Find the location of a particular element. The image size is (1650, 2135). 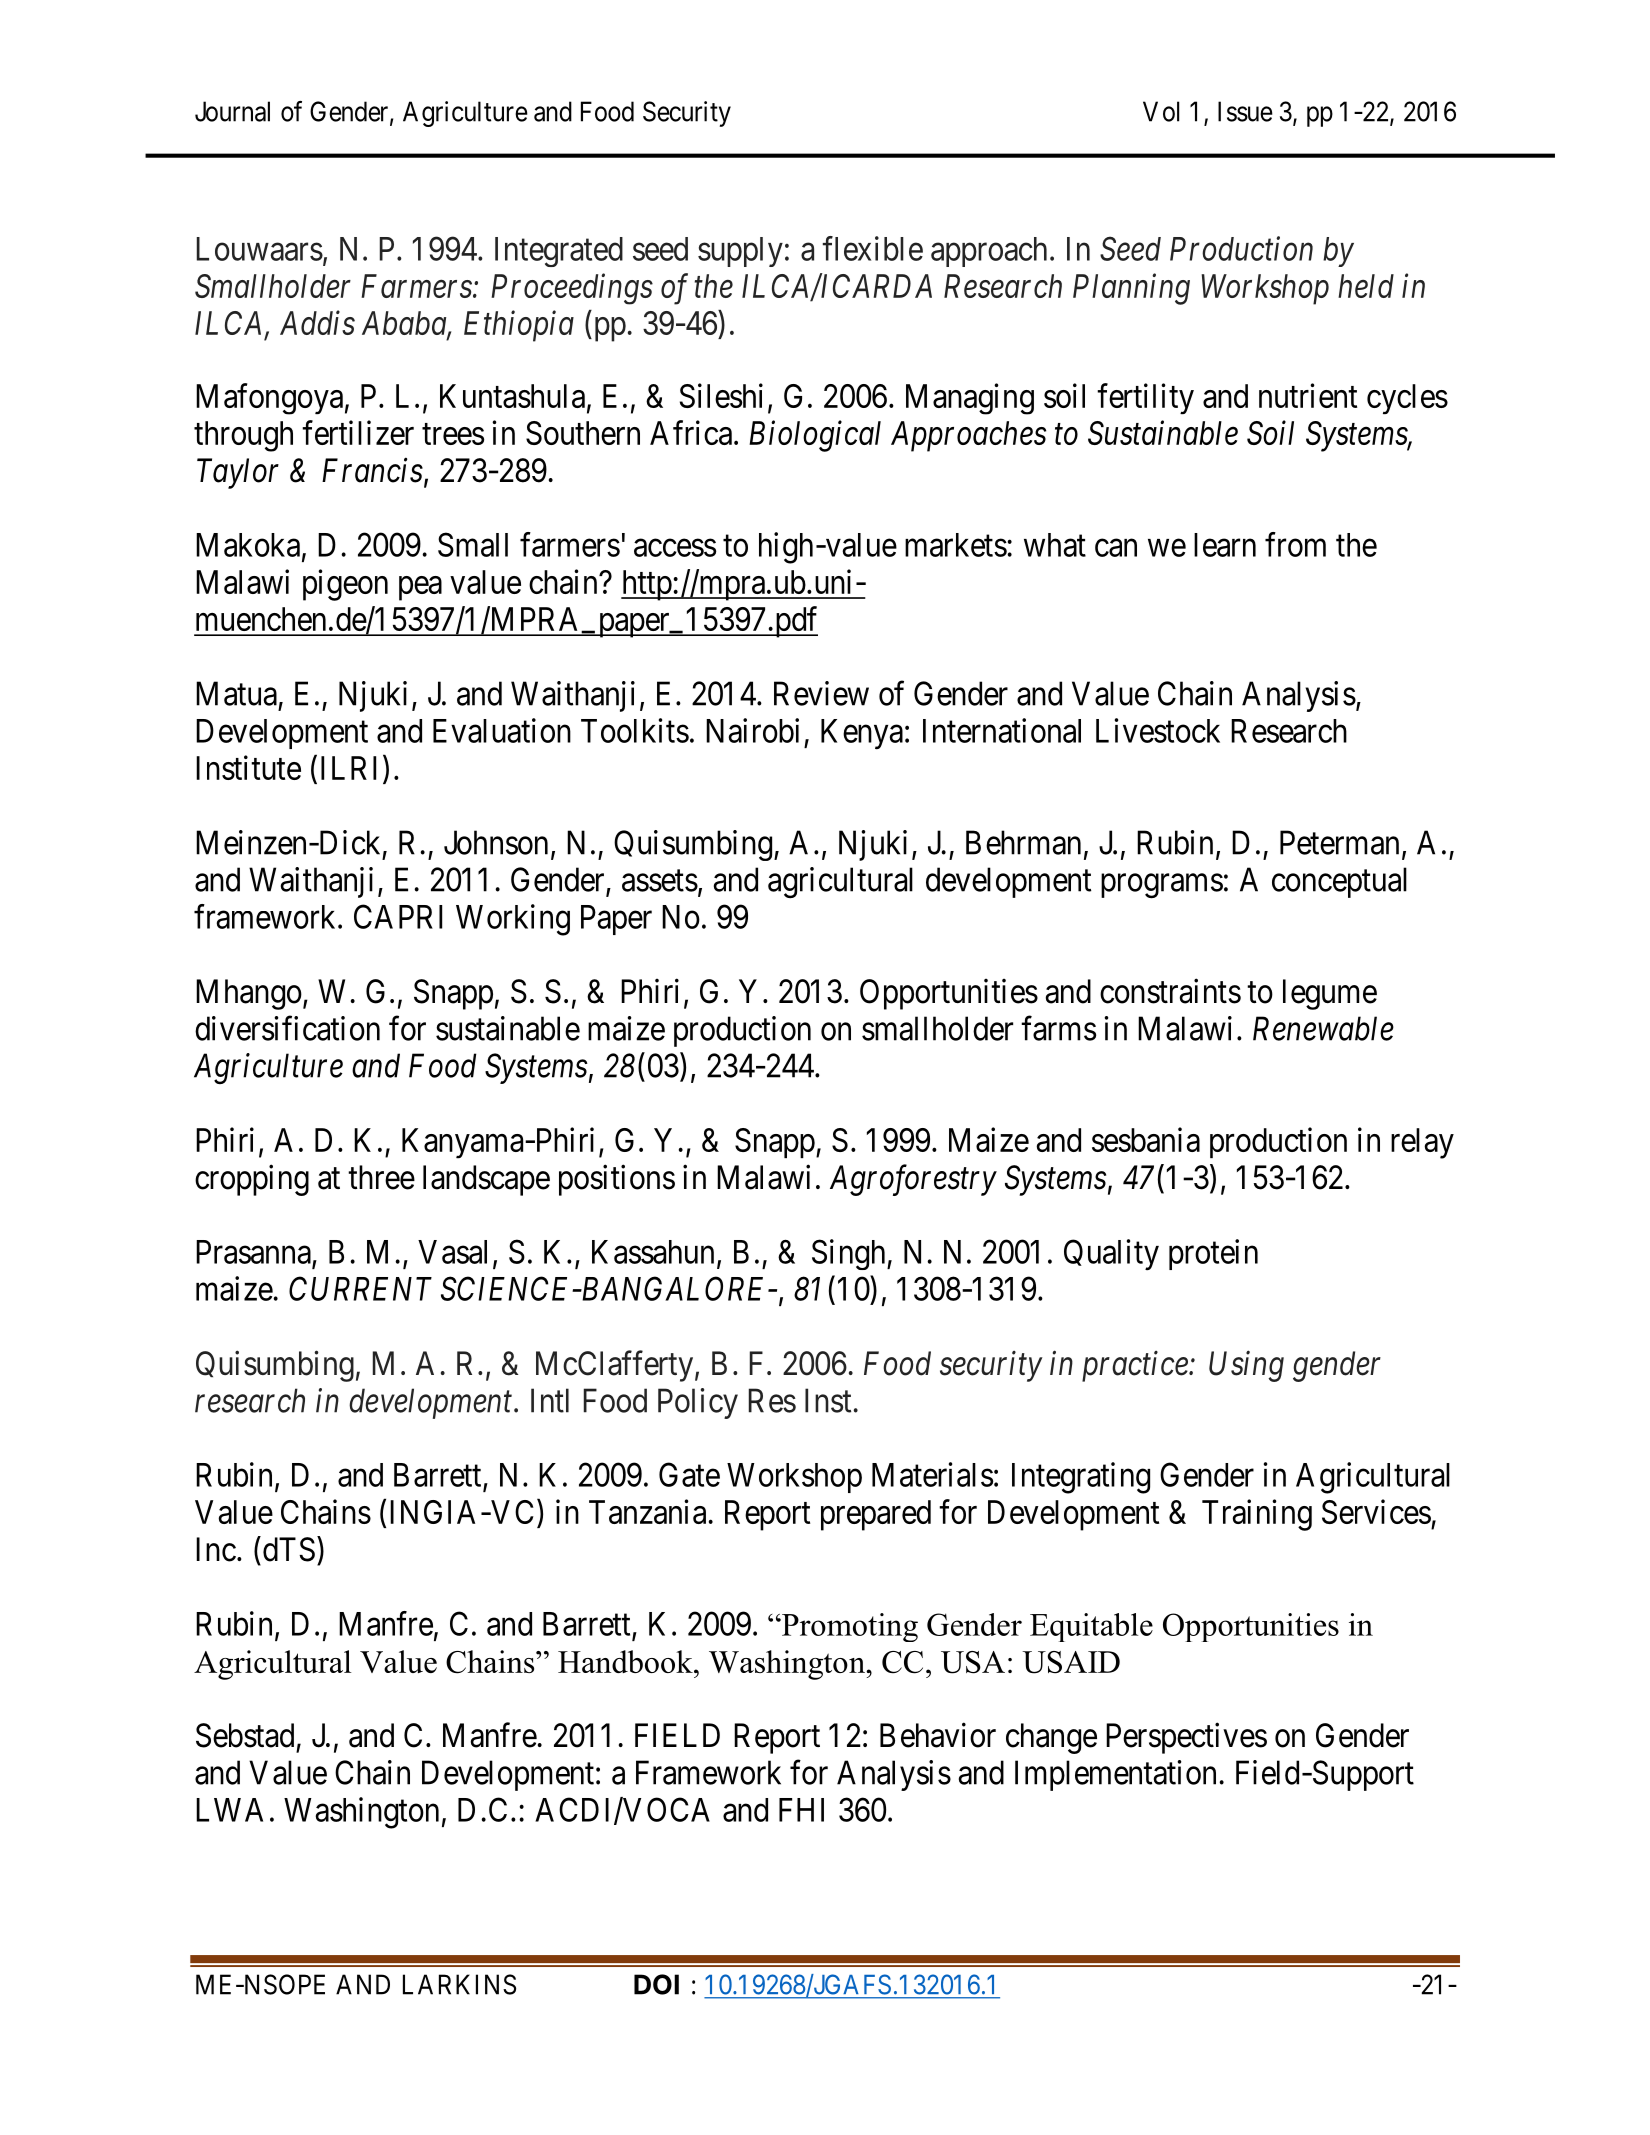

Review is located at coordinates (821, 693).
